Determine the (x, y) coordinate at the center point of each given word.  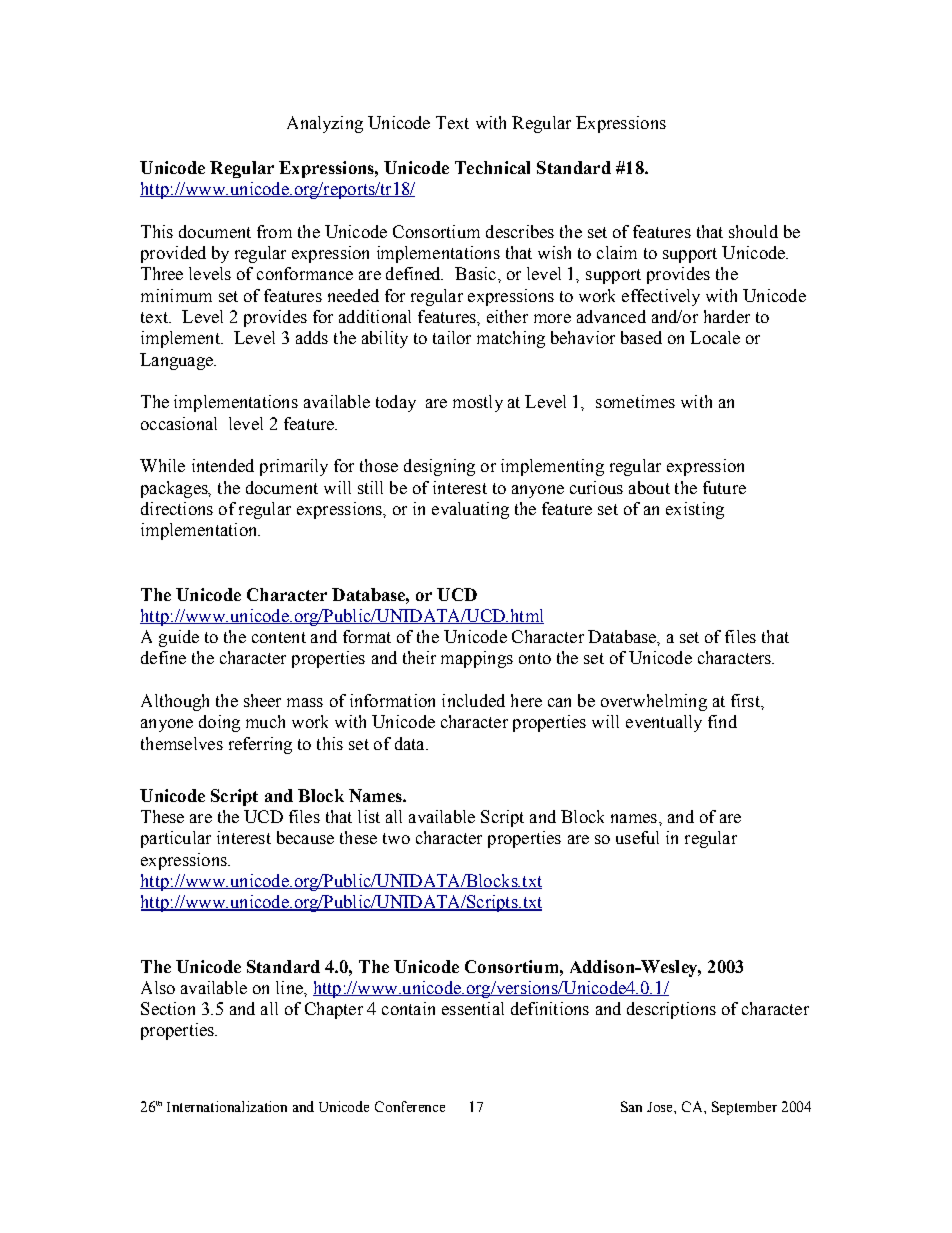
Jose (661, 1107)
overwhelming (654, 702)
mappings (477, 659)
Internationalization (227, 1106)
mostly (478, 403)
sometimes (635, 401)
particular (176, 839)
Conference (410, 1106)
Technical (492, 167)
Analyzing (325, 124)
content (279, 637)
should (753, 231)
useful (637, 837)
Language (177, 361)
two (396, 838)
